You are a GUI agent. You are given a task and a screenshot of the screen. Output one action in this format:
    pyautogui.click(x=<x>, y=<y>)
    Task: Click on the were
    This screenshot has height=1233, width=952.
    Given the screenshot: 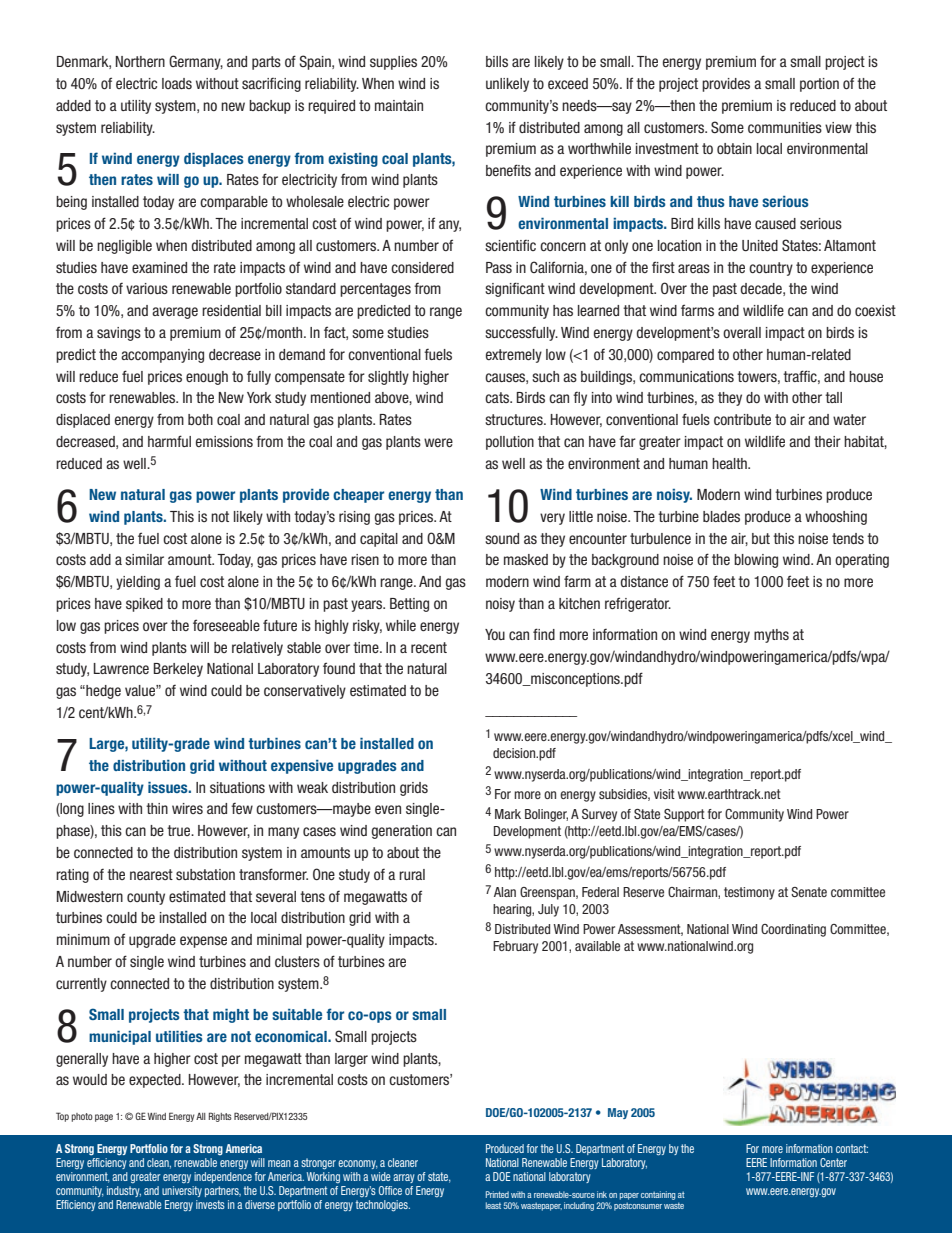 What is the action you would take?
    pyautogui.click(x=438, y=442)
